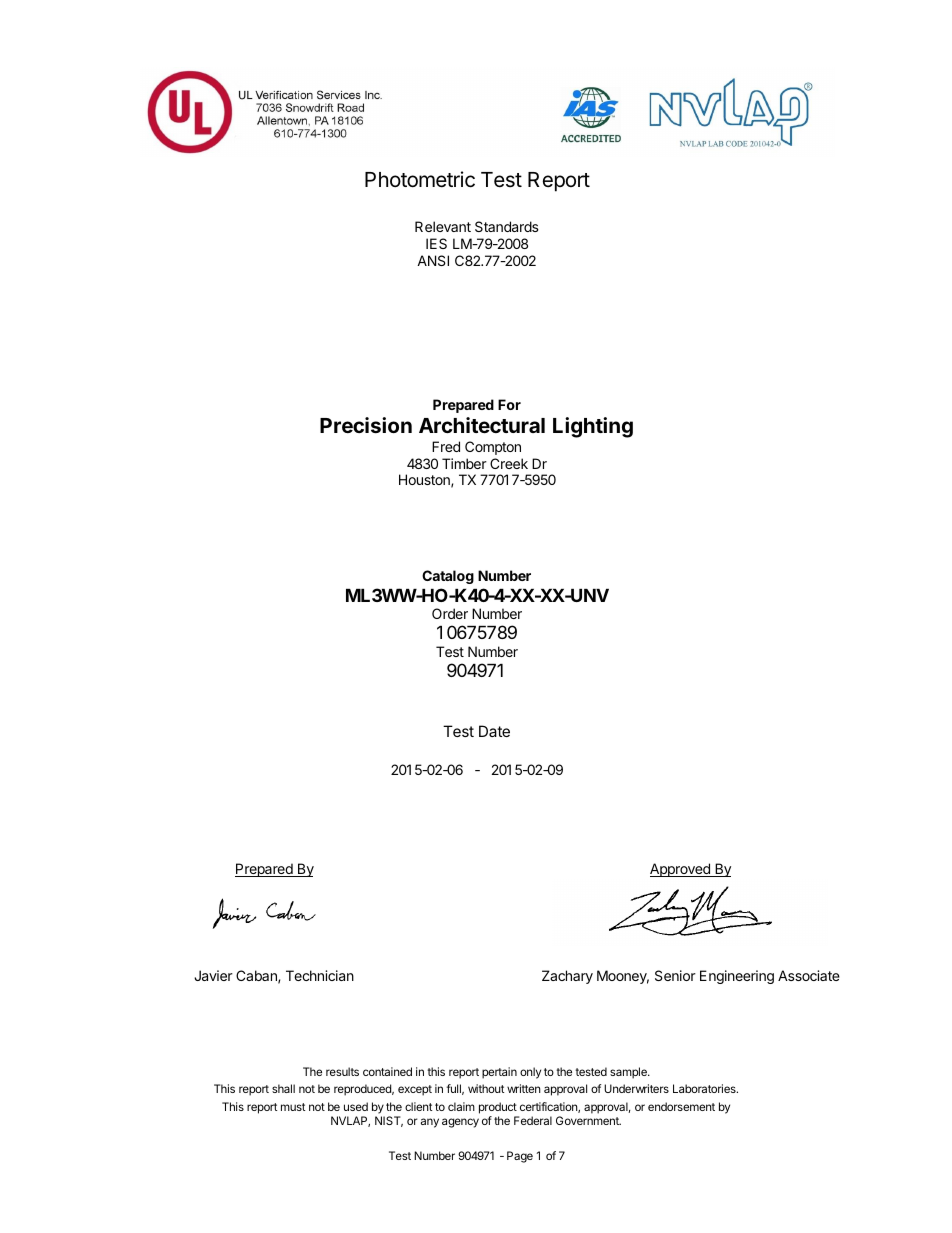  Describe the element at coordinates (507, 226) in the page. I see `Standards` at that location.
